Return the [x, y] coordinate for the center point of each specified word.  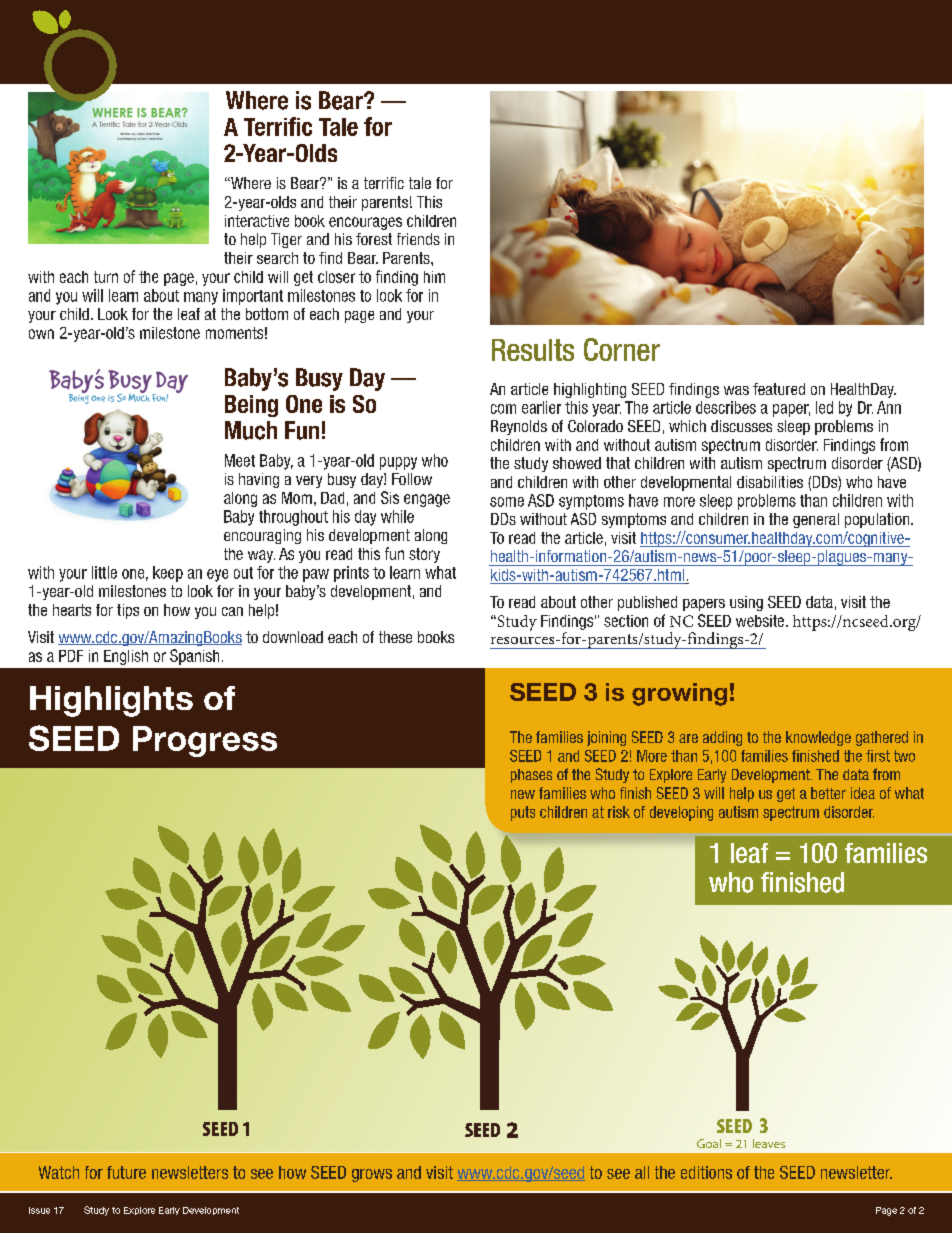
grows [372, 1175]
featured [779, 389]
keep [168, 574]
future [126, 1172]
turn [106, 277]
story [424, 555]
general [816, 520]
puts [523, 813]
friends [418, 239]
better [828, 793]
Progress [205, 741]
